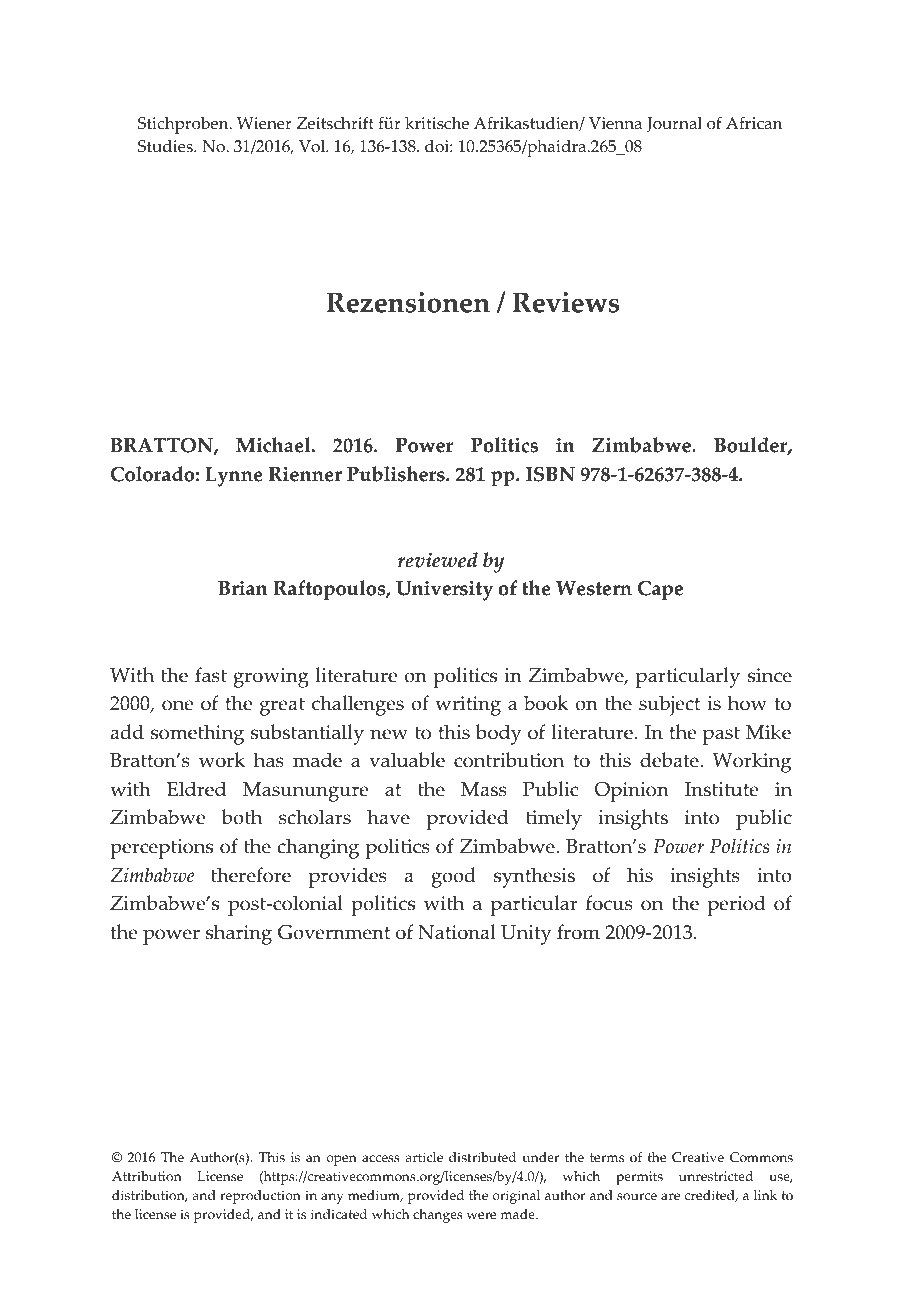  I want to click on Journal, so click(674, 125).
